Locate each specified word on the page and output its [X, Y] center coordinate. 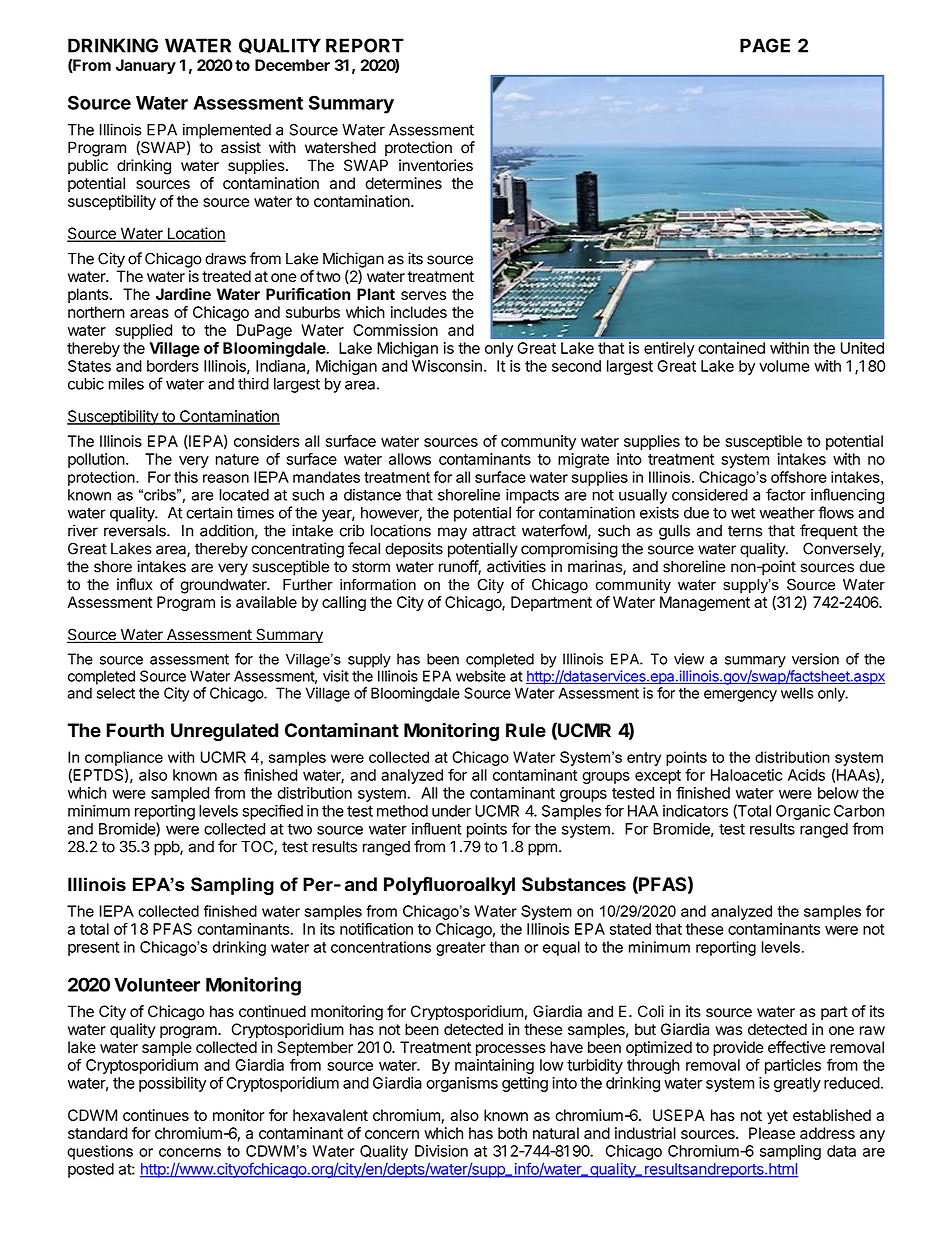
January [146, 66]
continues [156, 1115]
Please [772, 1133]
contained [731, 348]
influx [135, 584]
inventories [436, 165]
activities [516, 566]
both [512, 1133]
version [815, 659]
